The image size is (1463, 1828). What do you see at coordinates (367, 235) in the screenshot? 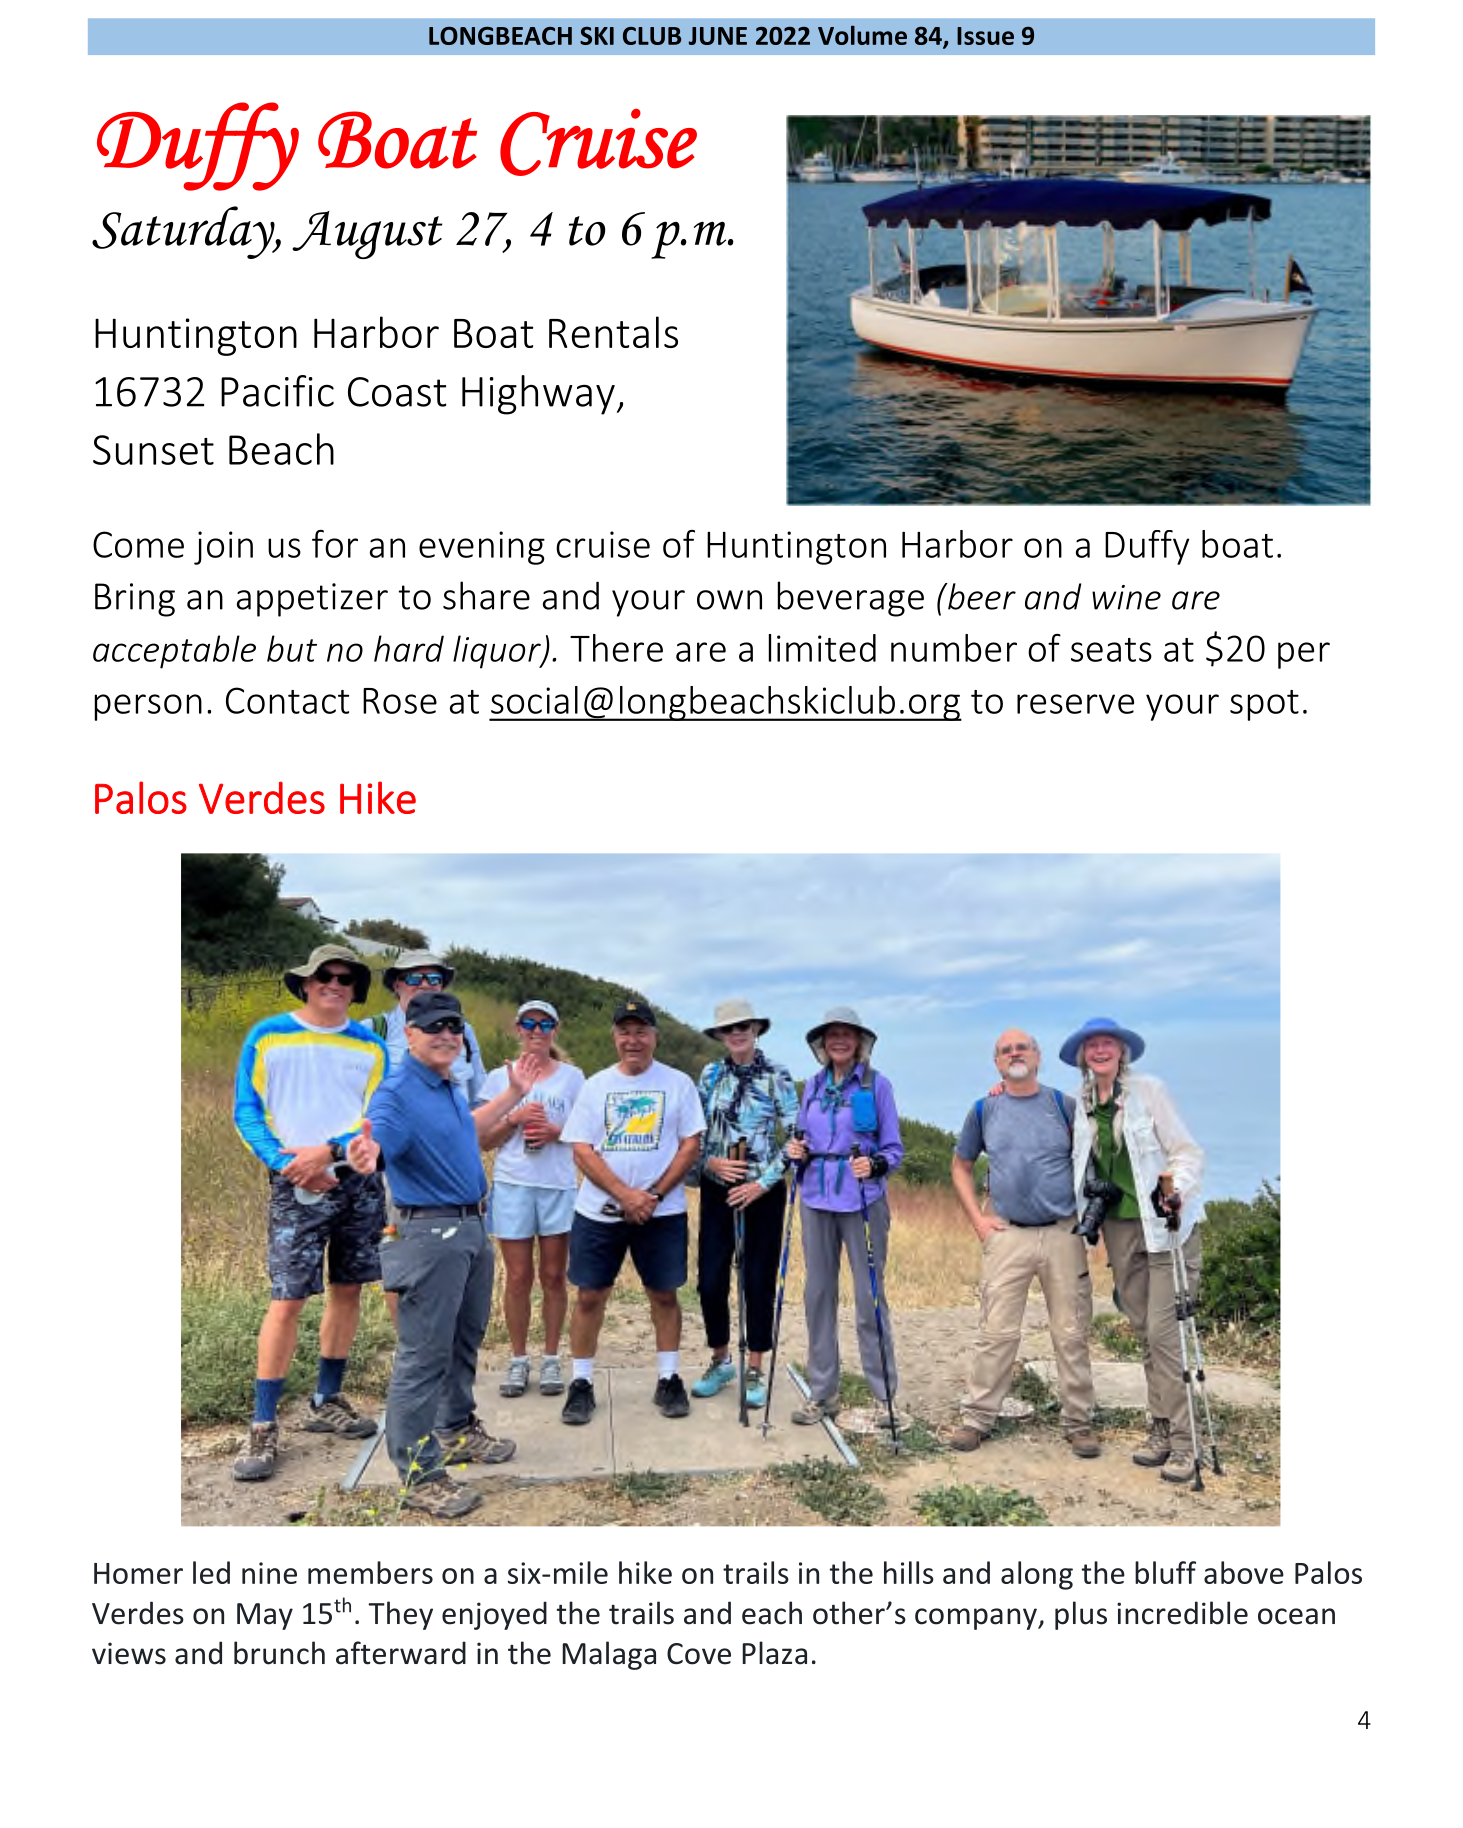
I see `August` at bounding box center [367, 235].
